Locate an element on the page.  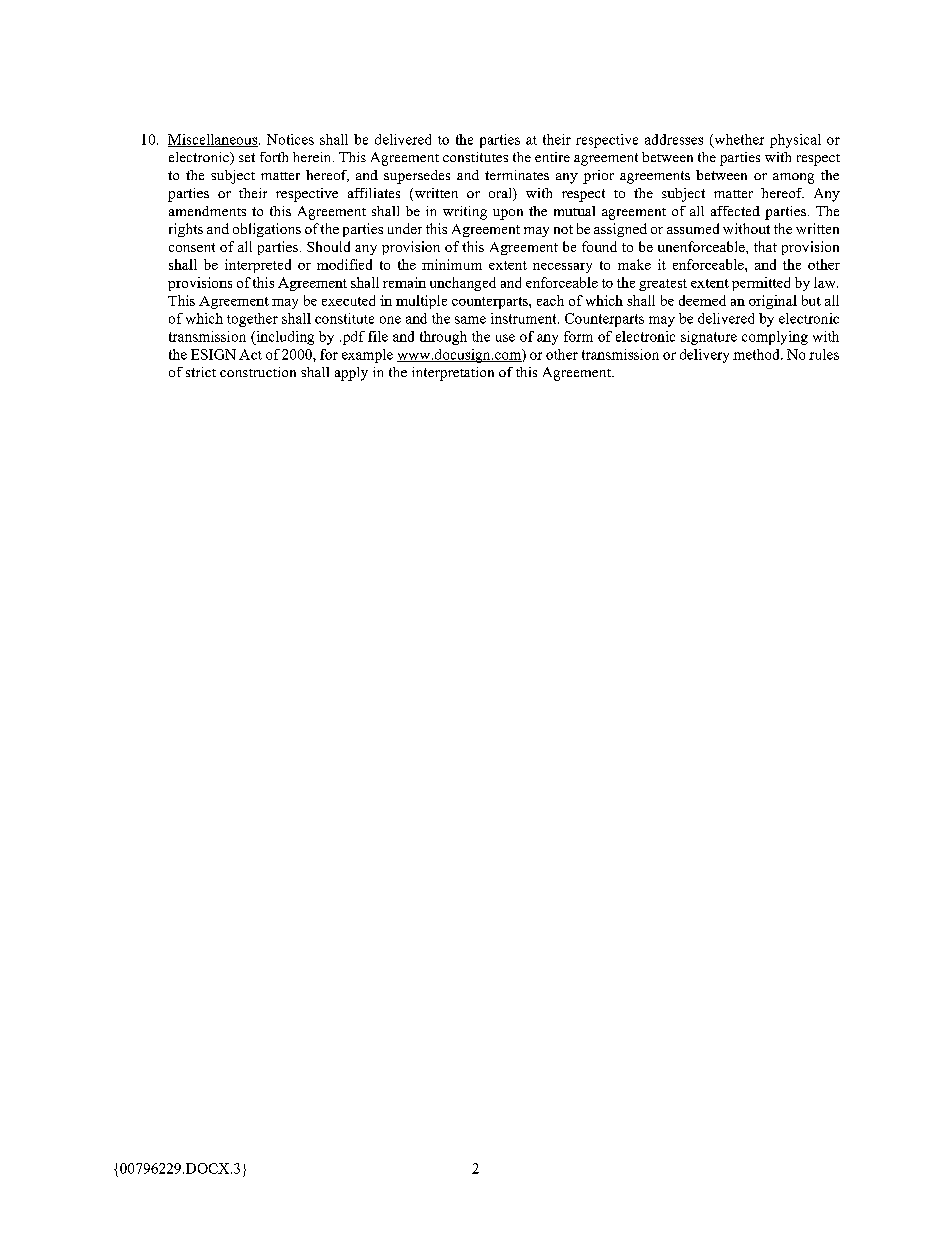
that is located at coordinates (765, 246).
